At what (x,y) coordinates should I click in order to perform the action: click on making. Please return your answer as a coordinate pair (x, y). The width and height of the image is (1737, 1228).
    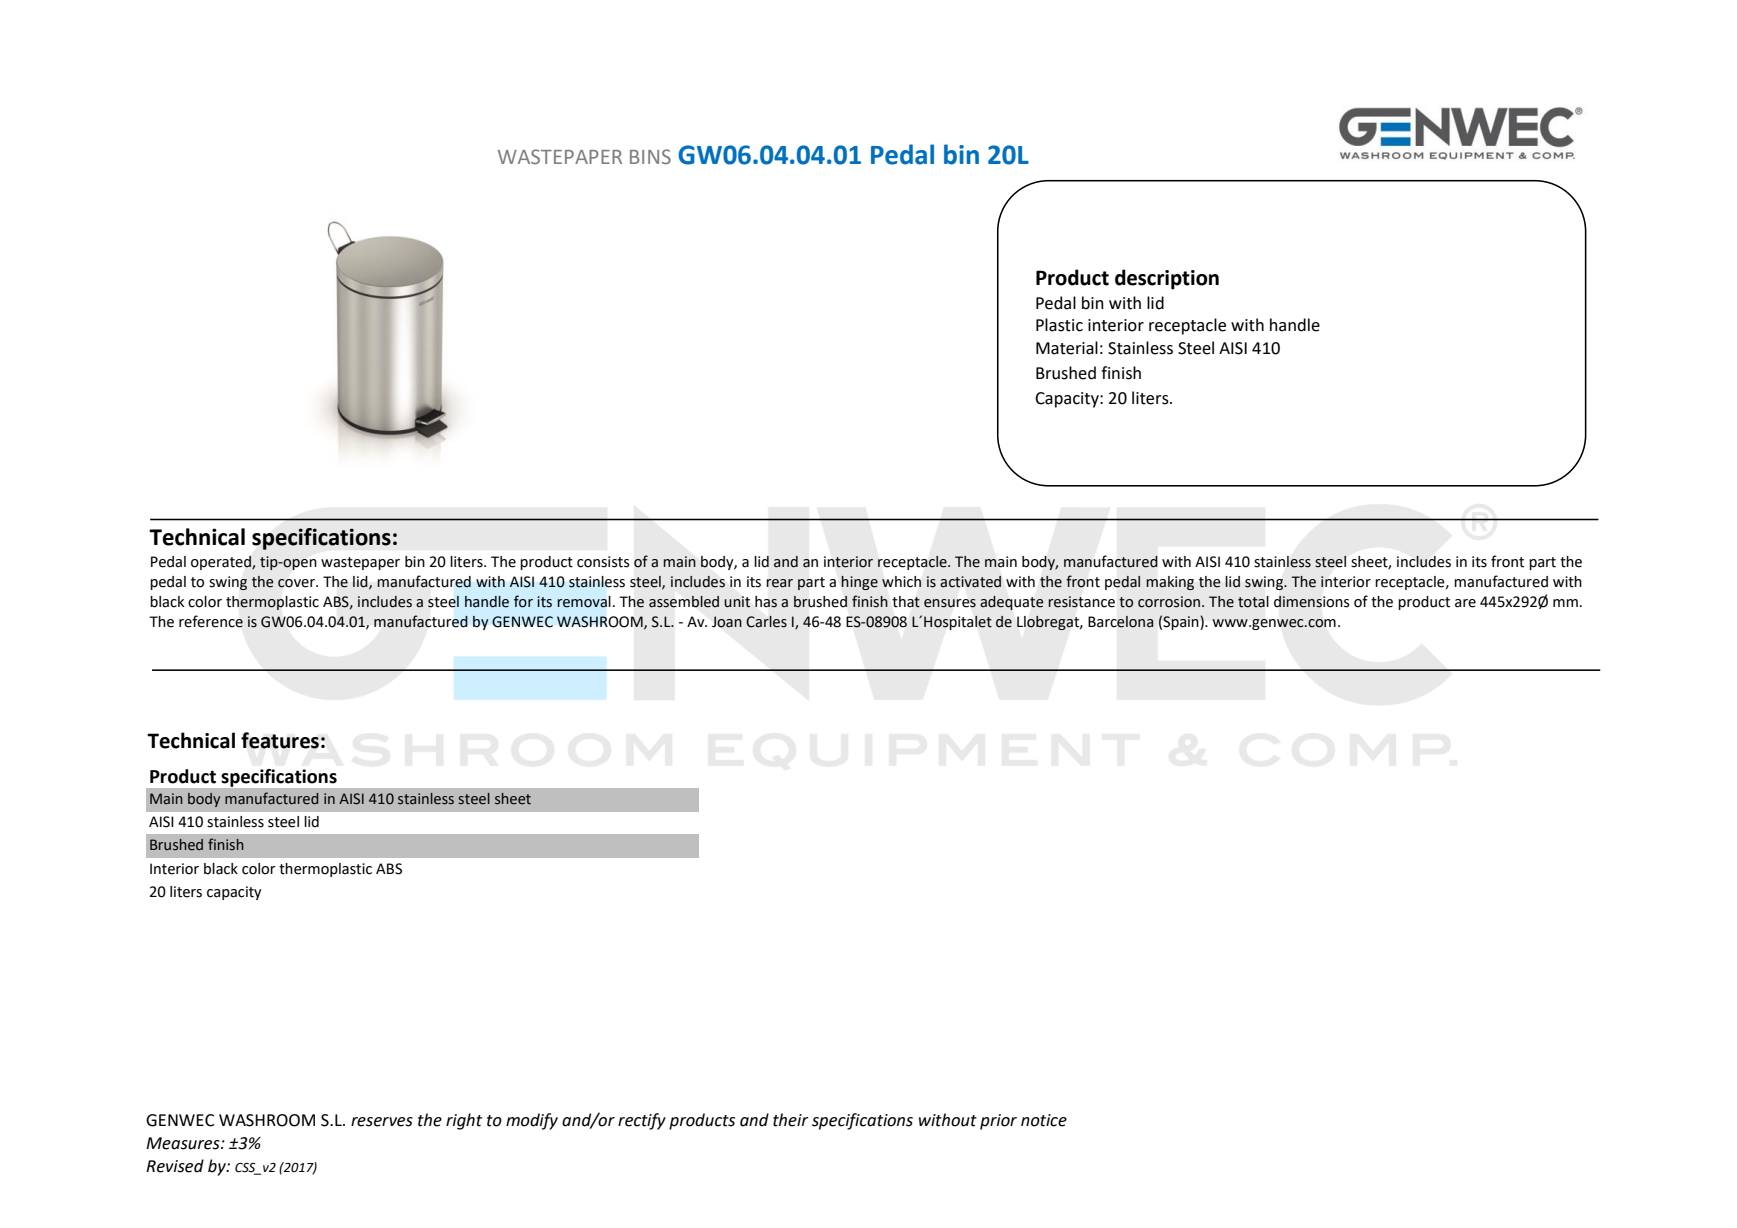
    Looking at the image, I should click on (1170, 583).
